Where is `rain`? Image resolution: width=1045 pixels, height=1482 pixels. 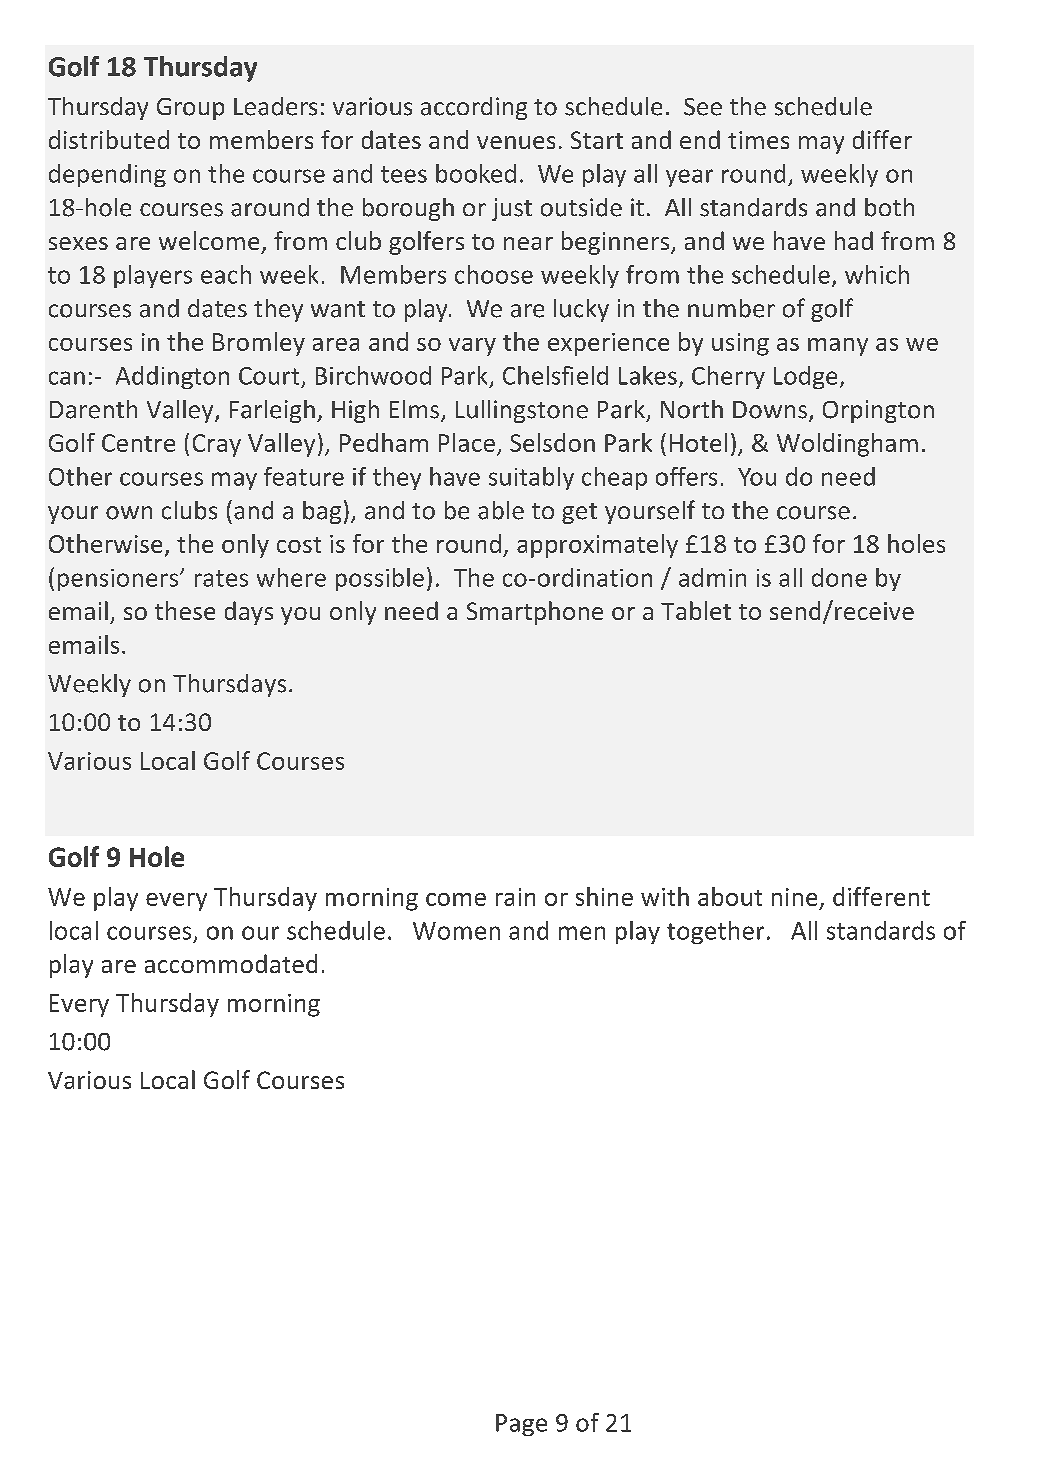 rain is located at coordinates (515, 897).
